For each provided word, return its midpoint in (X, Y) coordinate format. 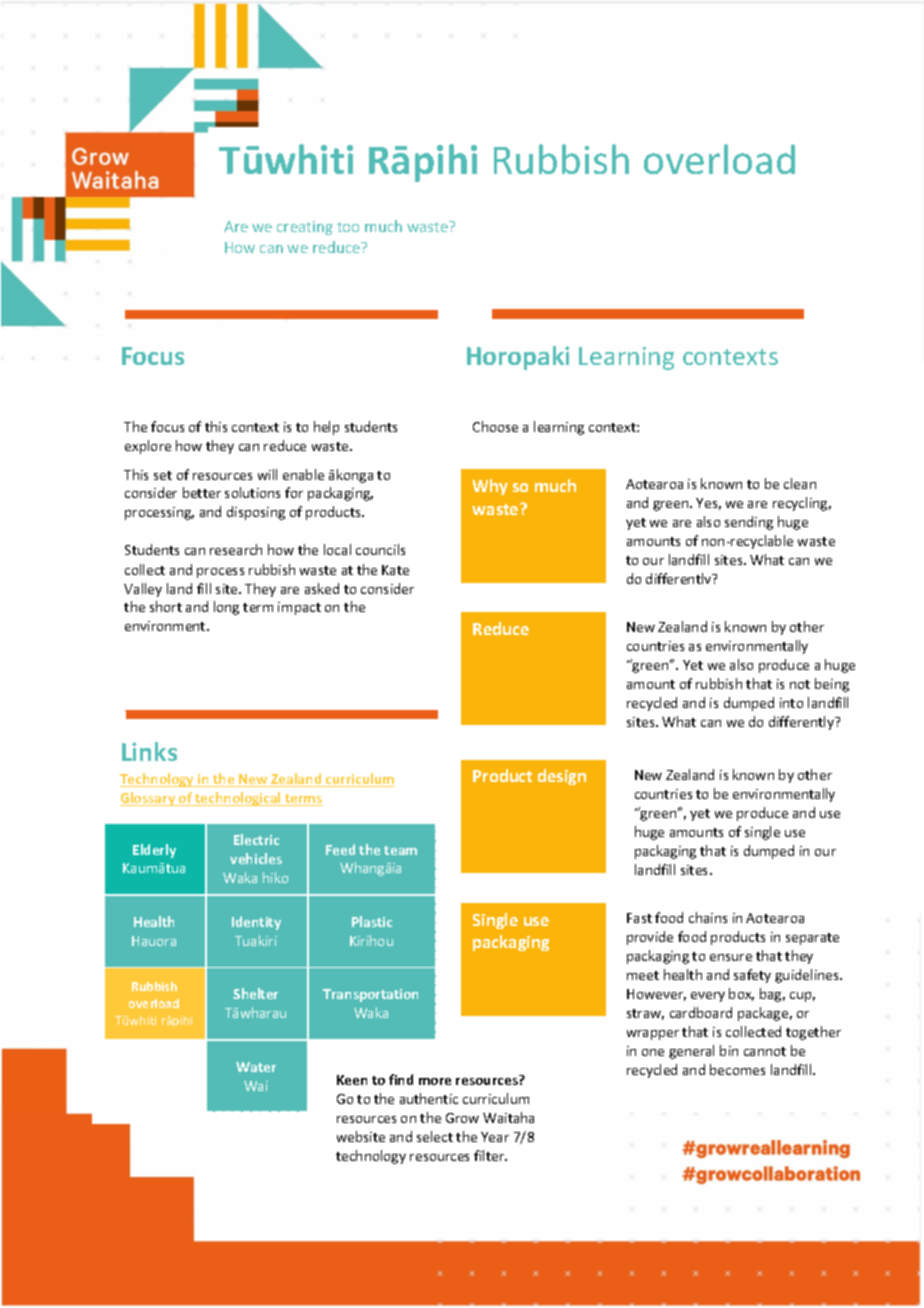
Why (490, 487)
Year (495, 1137)
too (348, 227)
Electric (256, 839)
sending (749, 523)
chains (708, 917)
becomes (737, 1069)
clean (800, 483)
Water (256, 1067)
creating (305, 228)
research (236, 549)
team (400, 850)
